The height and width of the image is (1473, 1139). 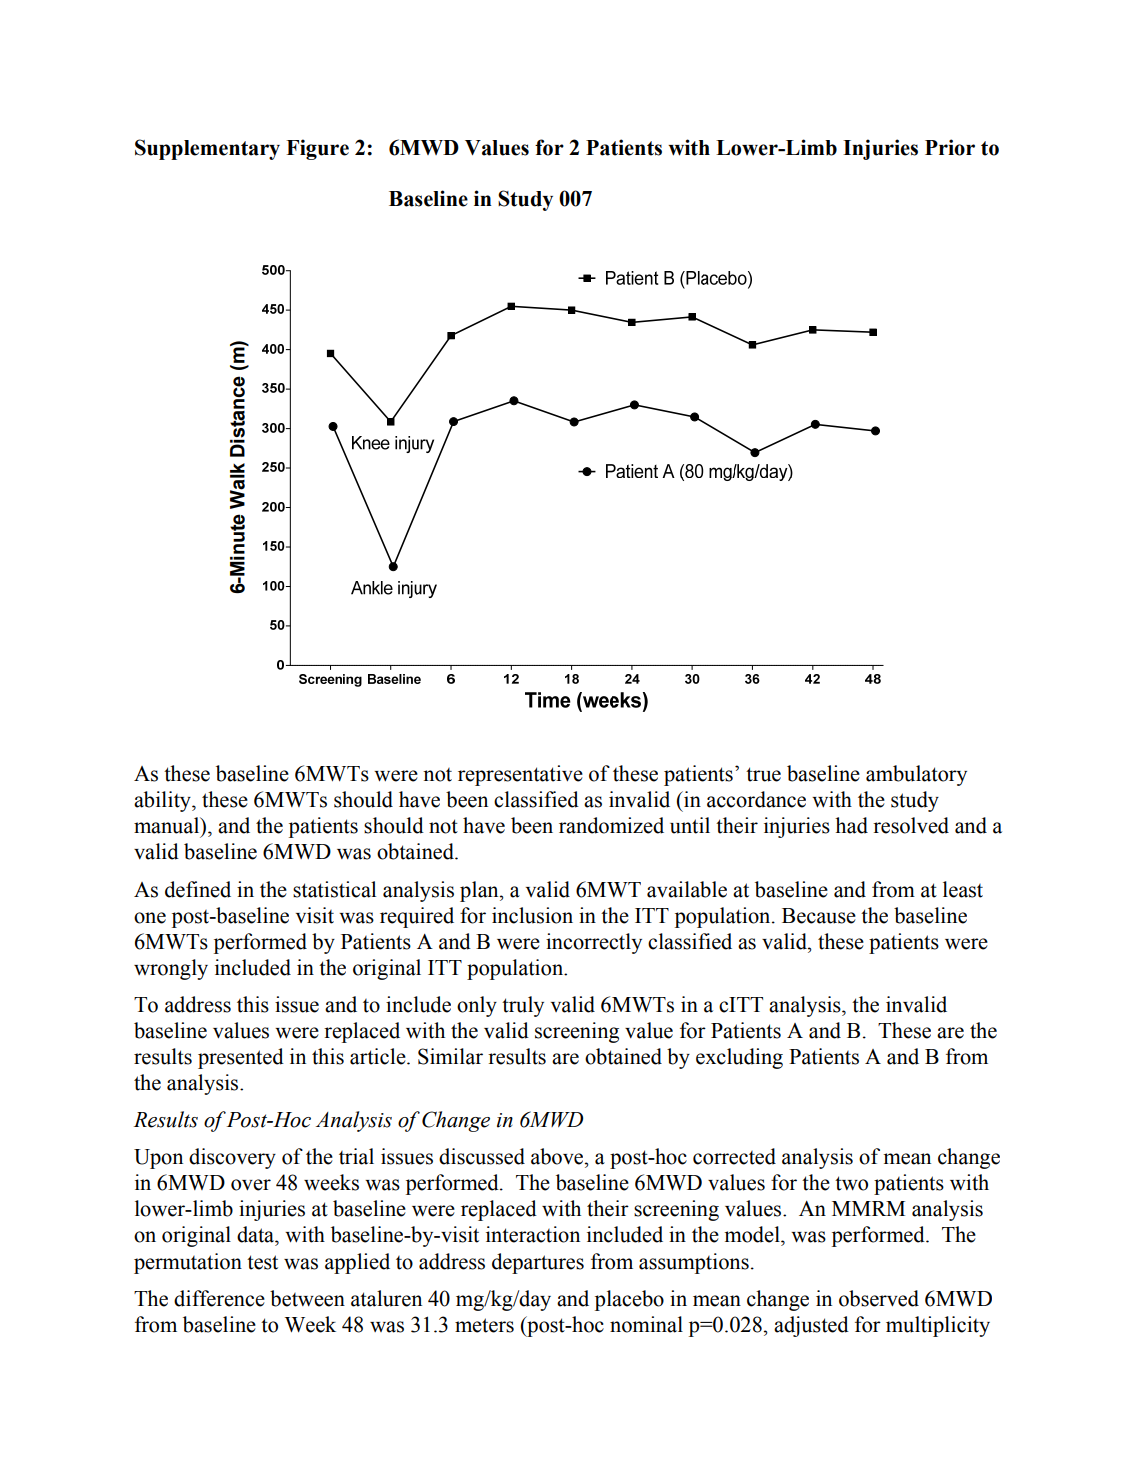 What do you see at coordinates (538, 1263) in the image?
I see `departures` at bounding box center [538, 1263].
